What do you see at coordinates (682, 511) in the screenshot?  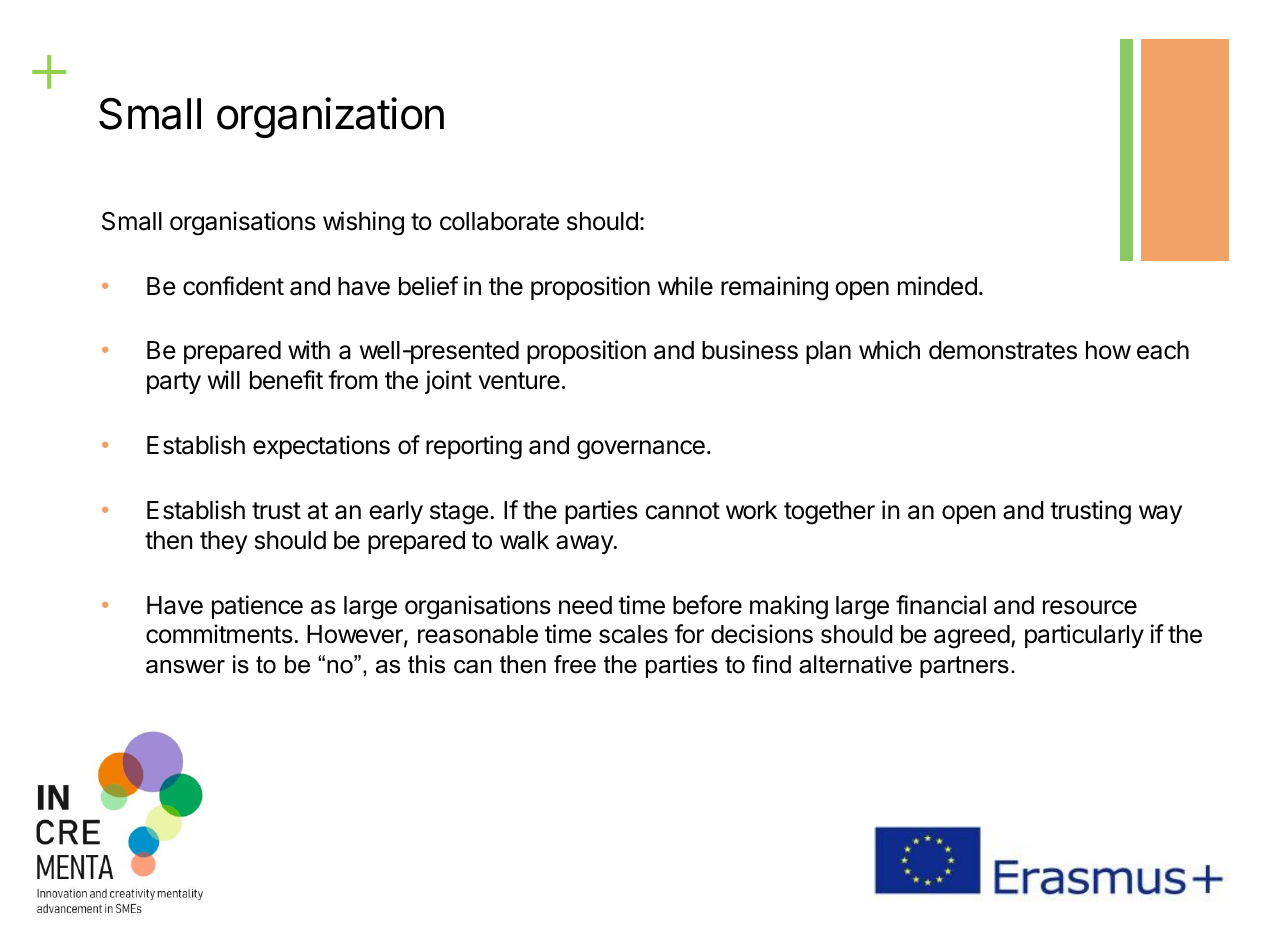 I see `cannot` at bounding box center [682, 511].
